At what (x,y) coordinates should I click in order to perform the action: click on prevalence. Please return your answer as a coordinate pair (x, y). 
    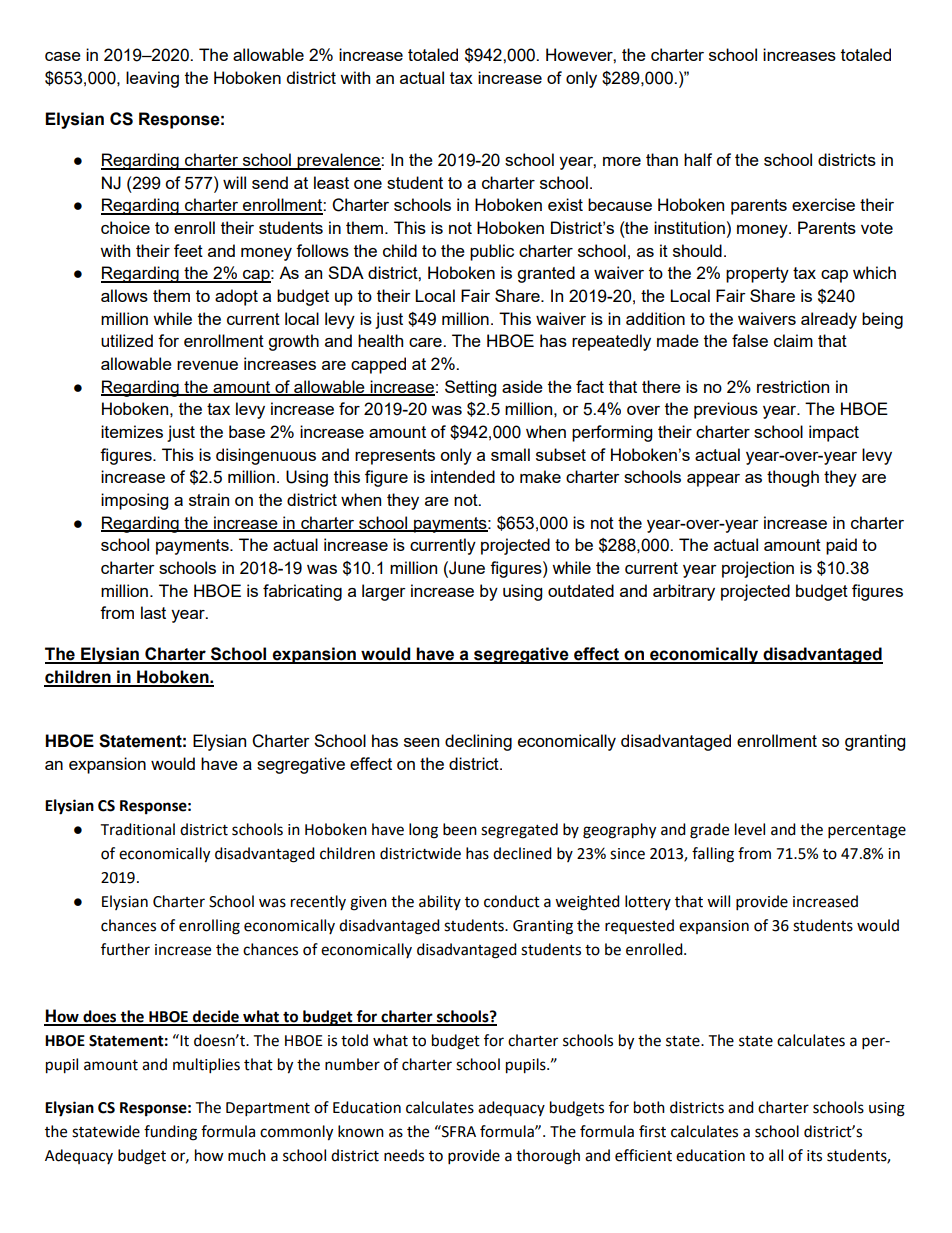
    Looking at the image, I should click on (338, 161).
